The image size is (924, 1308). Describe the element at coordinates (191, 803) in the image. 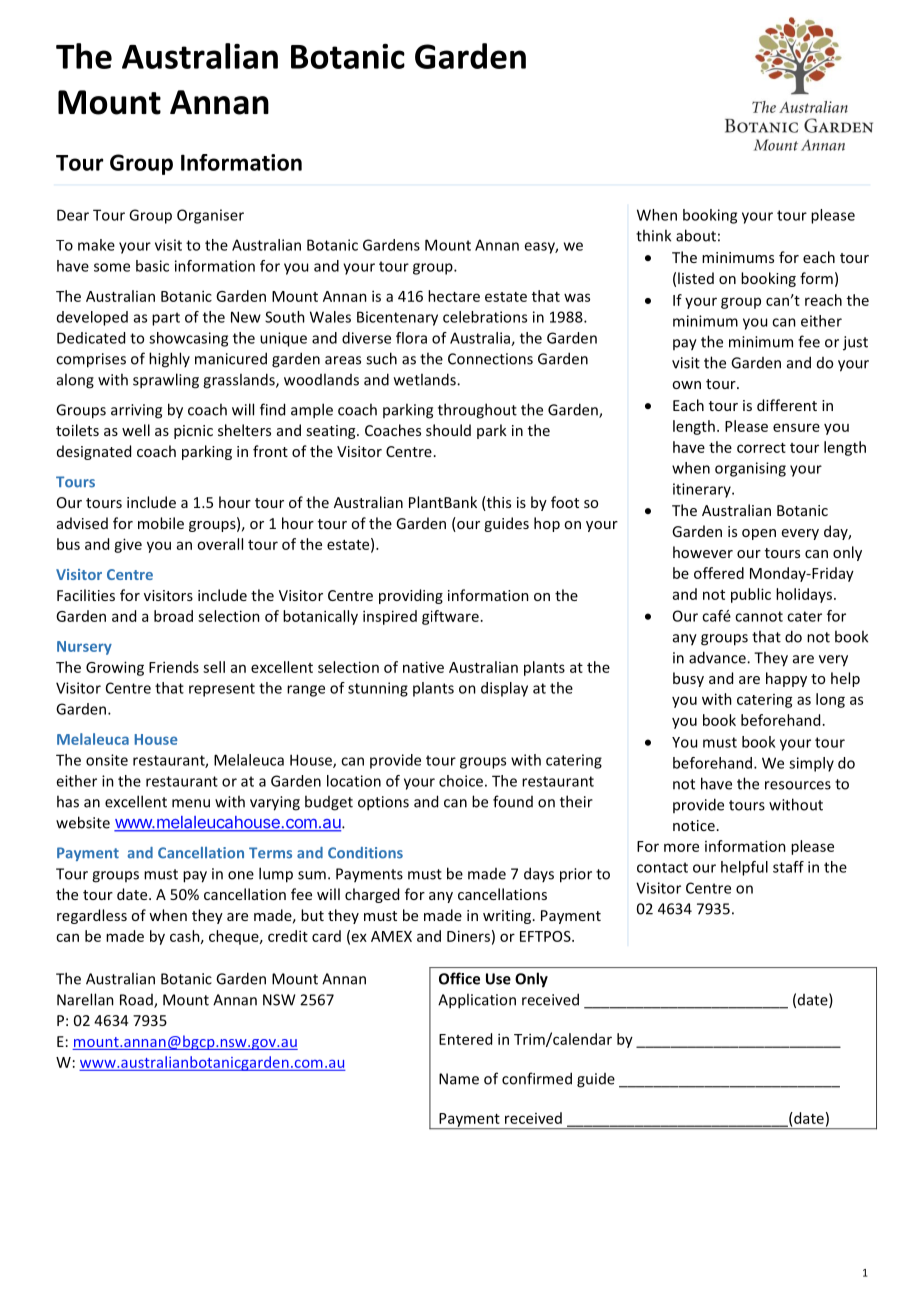

I see `menu` at that location.
